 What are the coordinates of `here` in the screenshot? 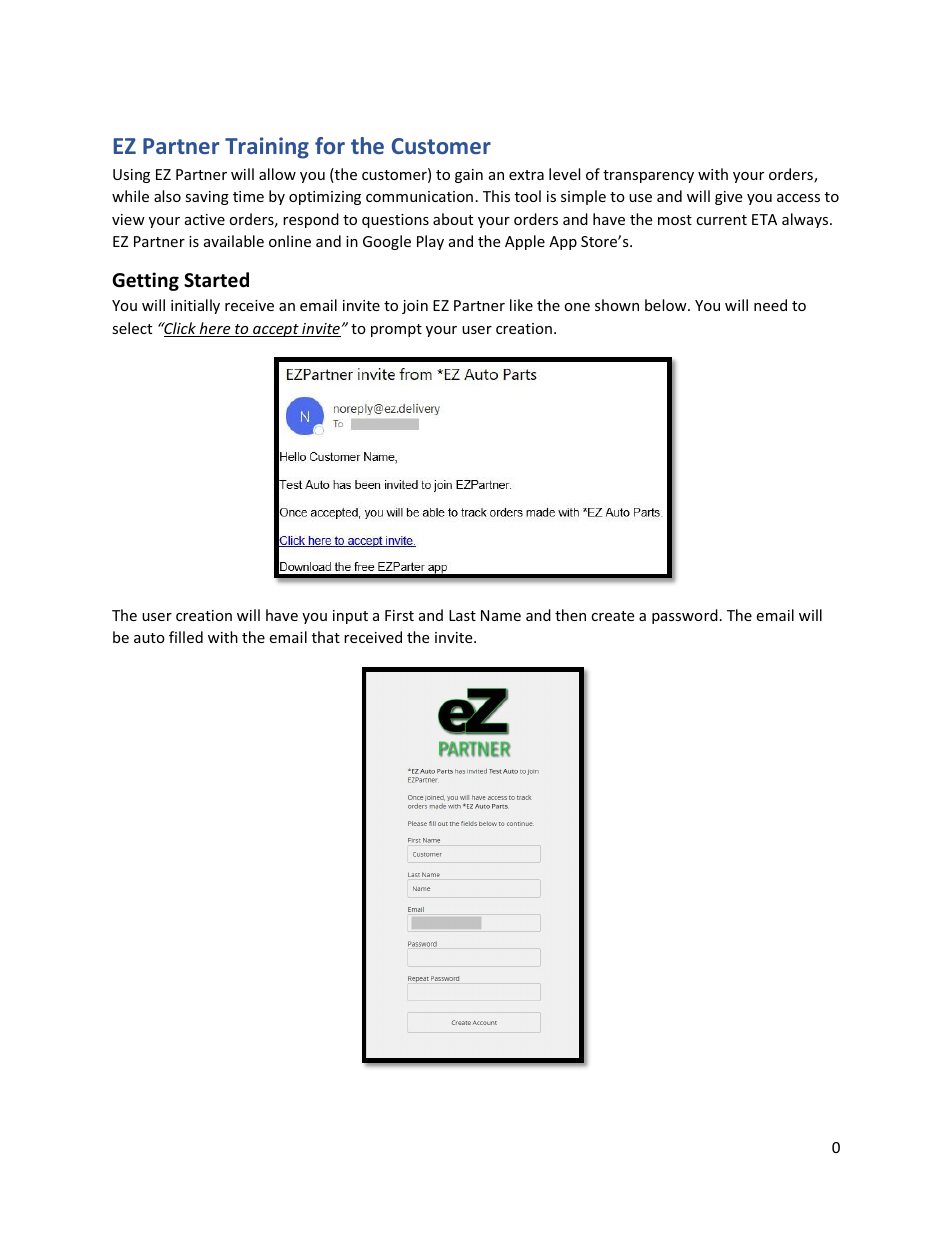 It's located at (215, 329).
